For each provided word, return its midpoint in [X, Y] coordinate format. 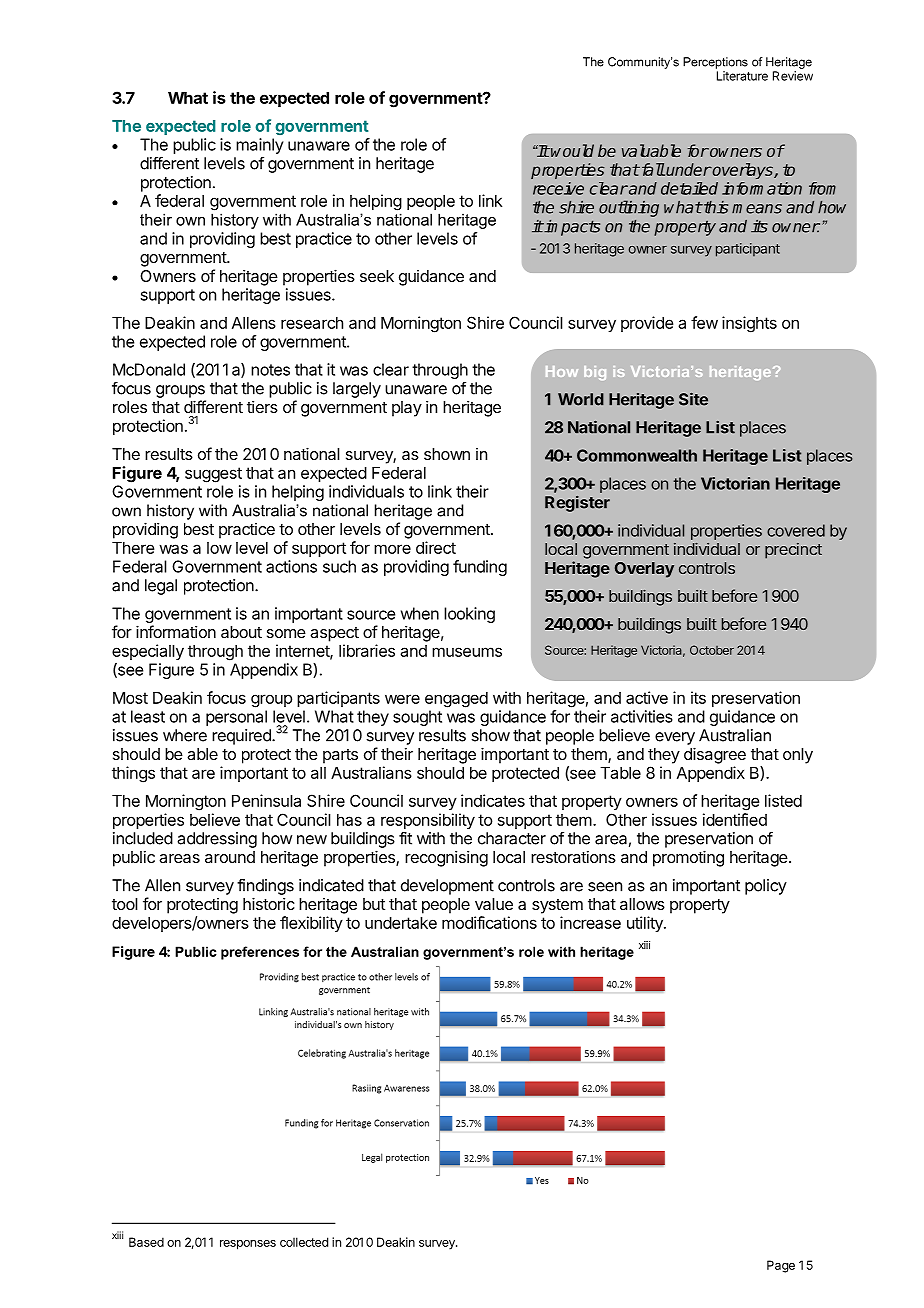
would [572, 150]
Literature [742, 76]
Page [781, 1266]
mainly [260, 146]
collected [304, 1242]
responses [248, 1245]
